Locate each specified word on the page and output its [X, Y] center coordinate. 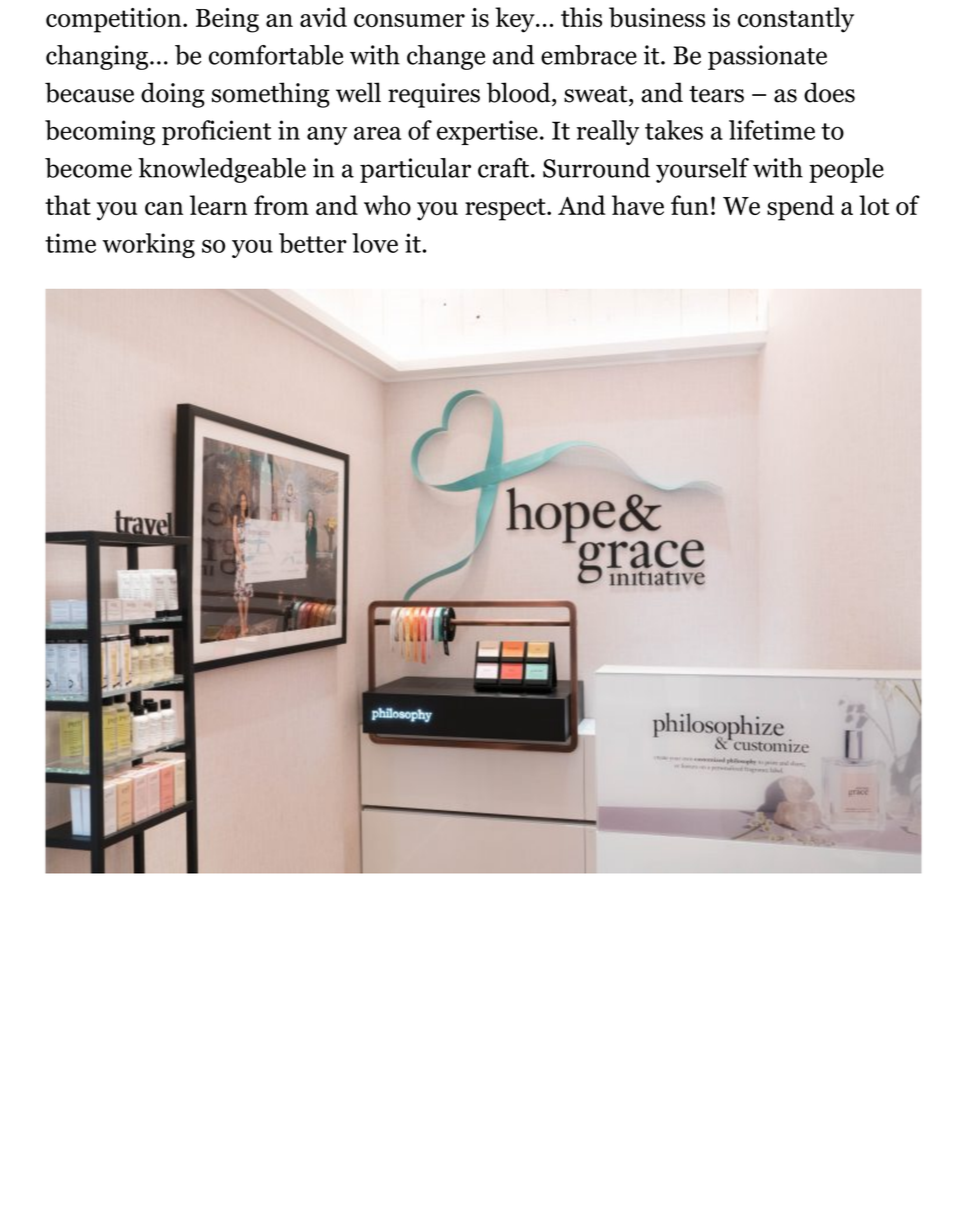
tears [716, 94]
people [846, 170]
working [148, 245]
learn [218, 205]
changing [98, 57]
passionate [767, 57]
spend [800, 208]
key [516, 20]
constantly [796, 20]
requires [434, 95]
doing [173, 95]
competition [115, 20]
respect [506, 209]
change [446, 57]
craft [505, 168]
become [88, 168]
